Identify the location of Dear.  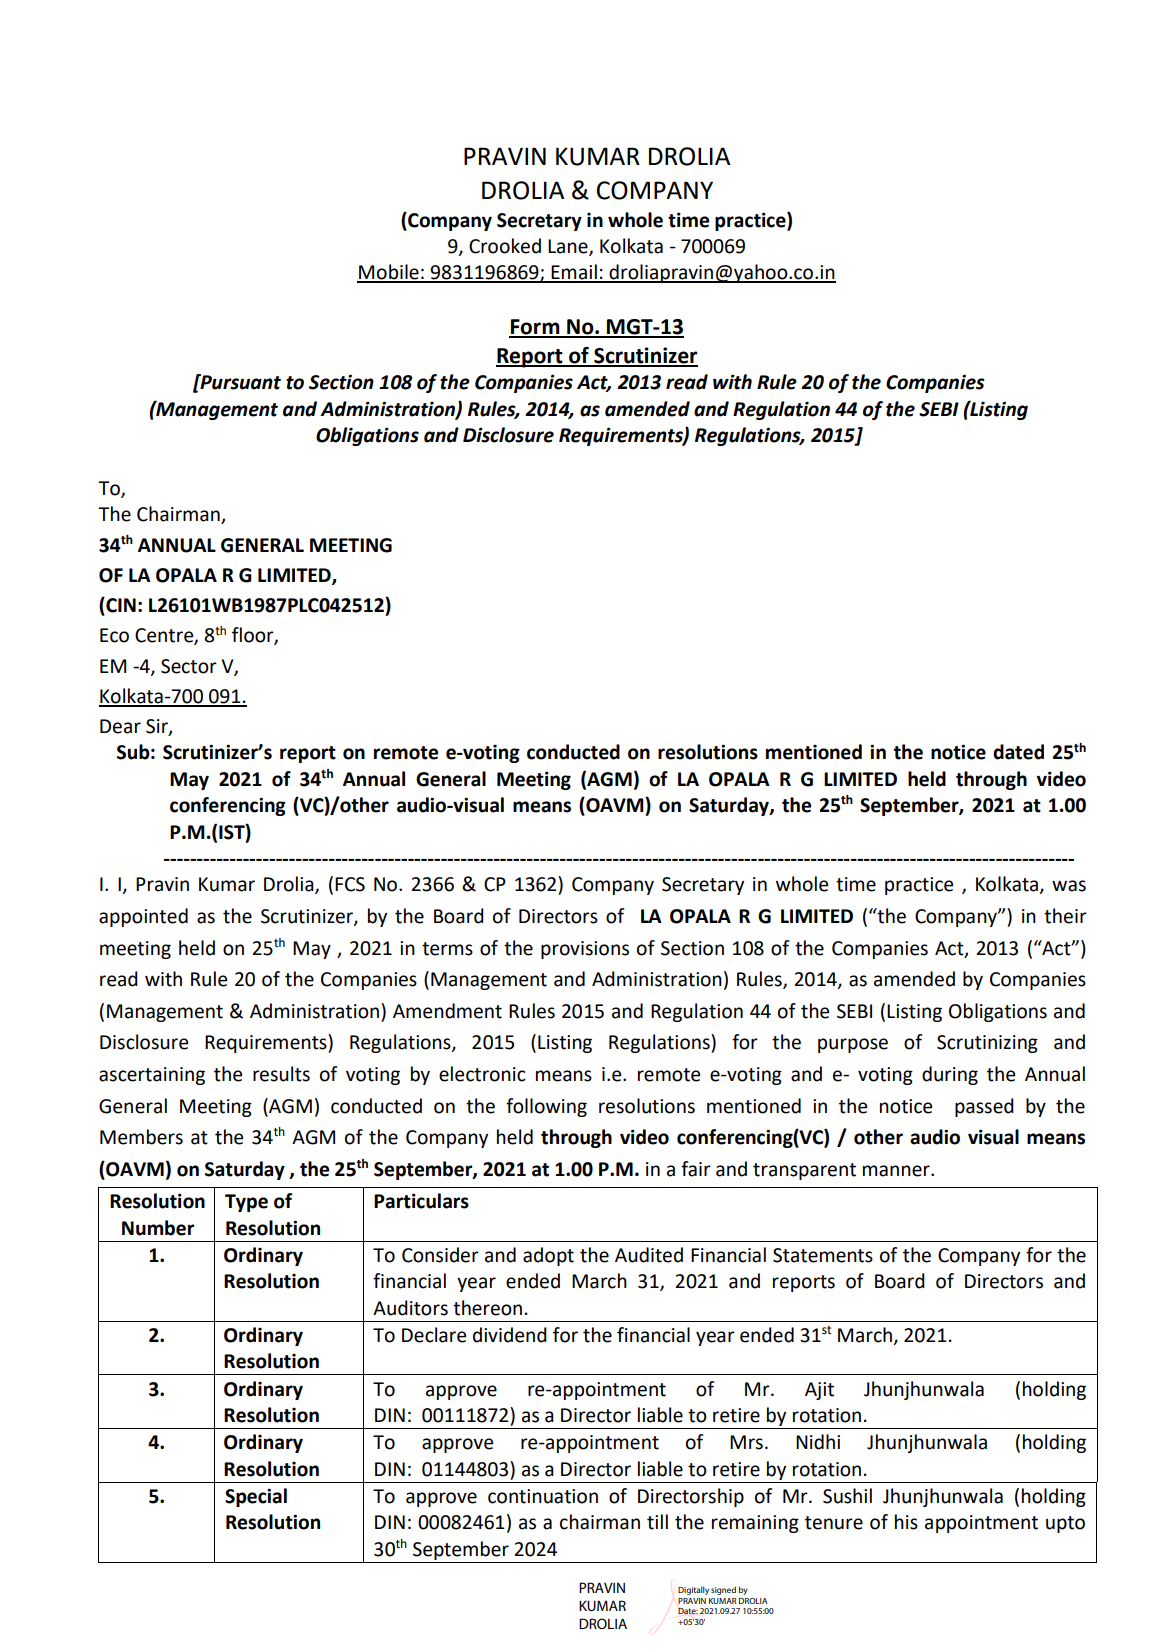
(120, 726).
